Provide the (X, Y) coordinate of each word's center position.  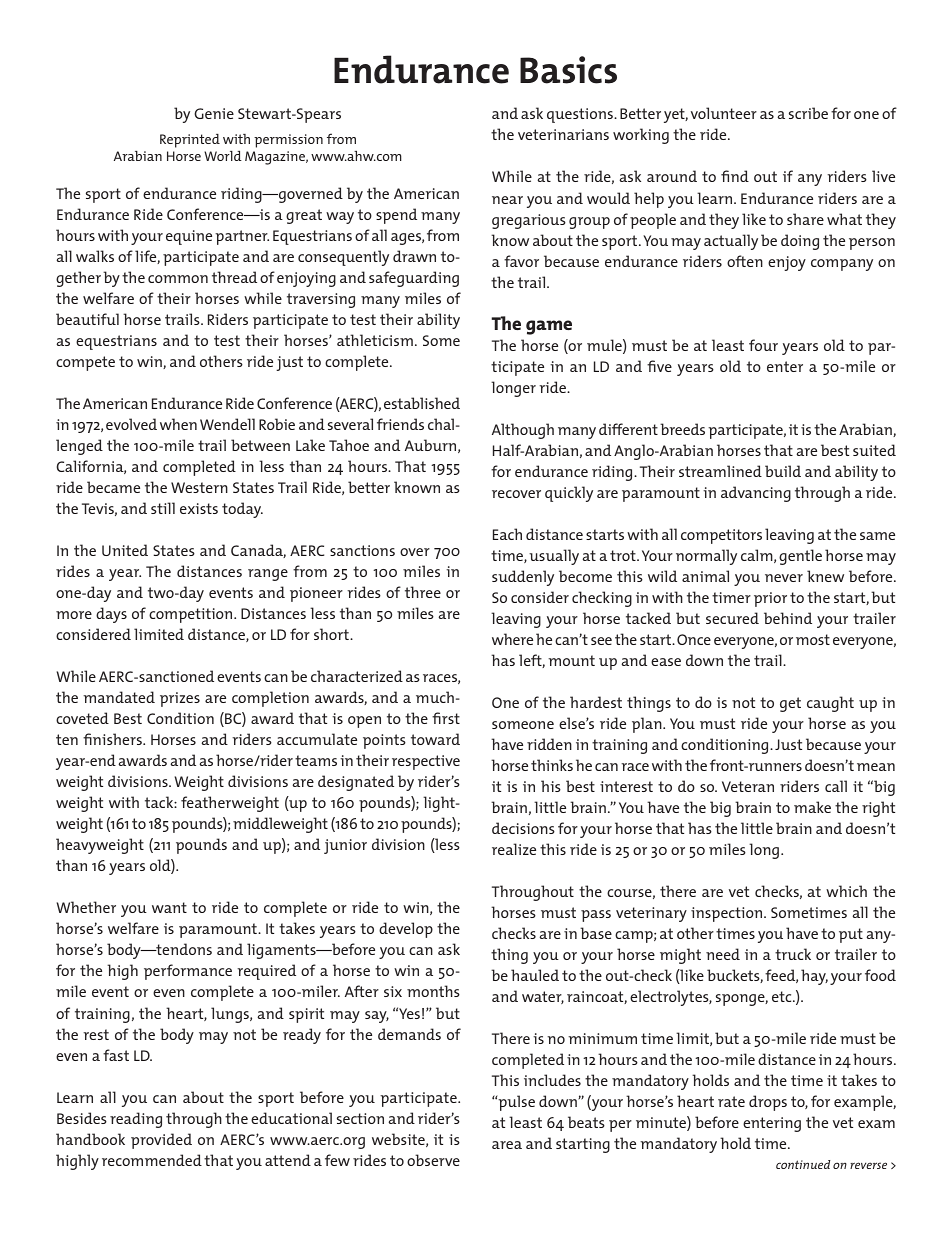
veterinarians (563, 134)
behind (788, 618)
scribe (808, 113)
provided (161, 1141)
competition (192, 615)
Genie (214, 113)
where (512, 639)
